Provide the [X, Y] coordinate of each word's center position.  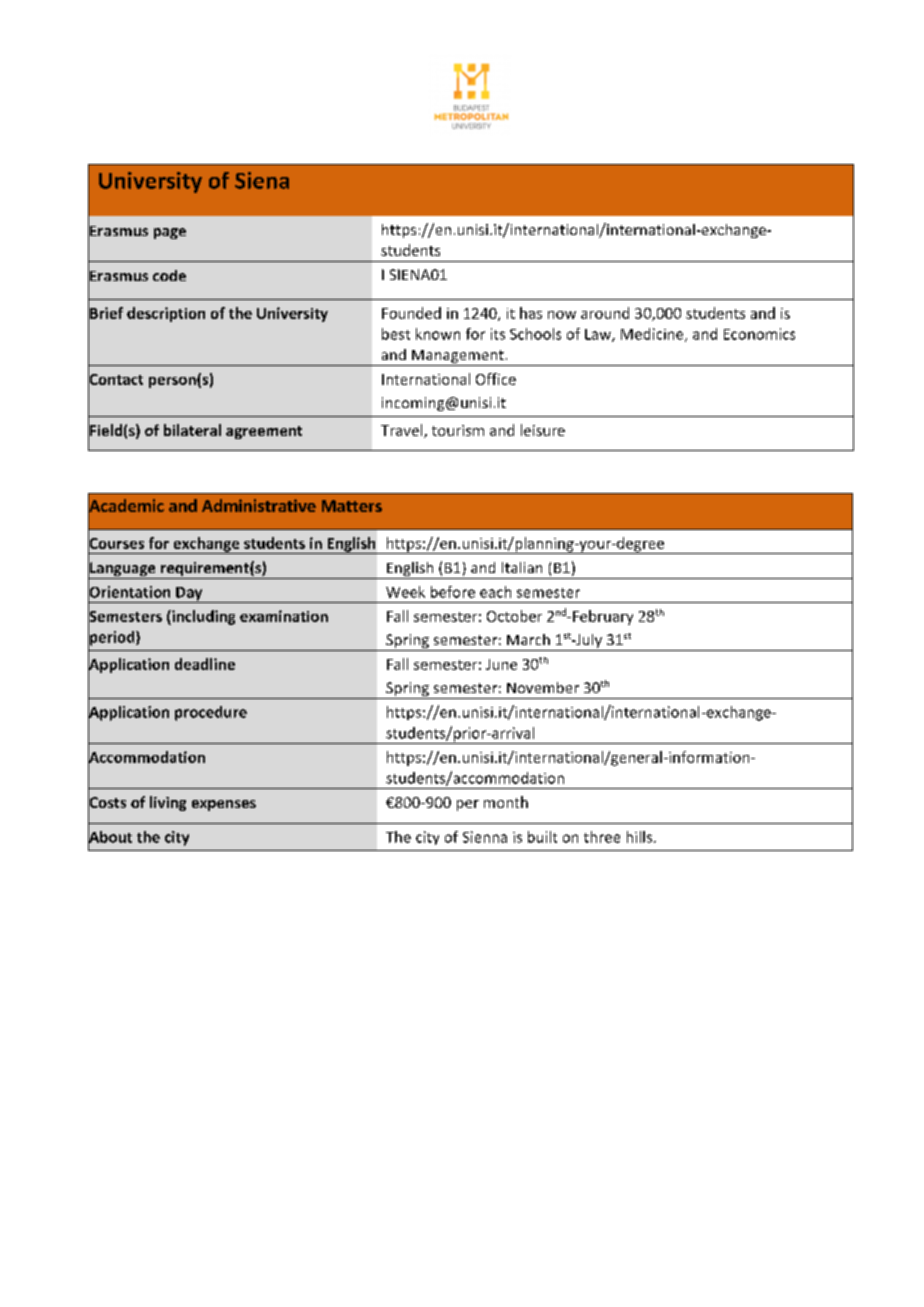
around [605, 313]
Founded [411, 313]
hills [639, 837]
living [168, 803]
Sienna [485, 837]
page [170, 233]
